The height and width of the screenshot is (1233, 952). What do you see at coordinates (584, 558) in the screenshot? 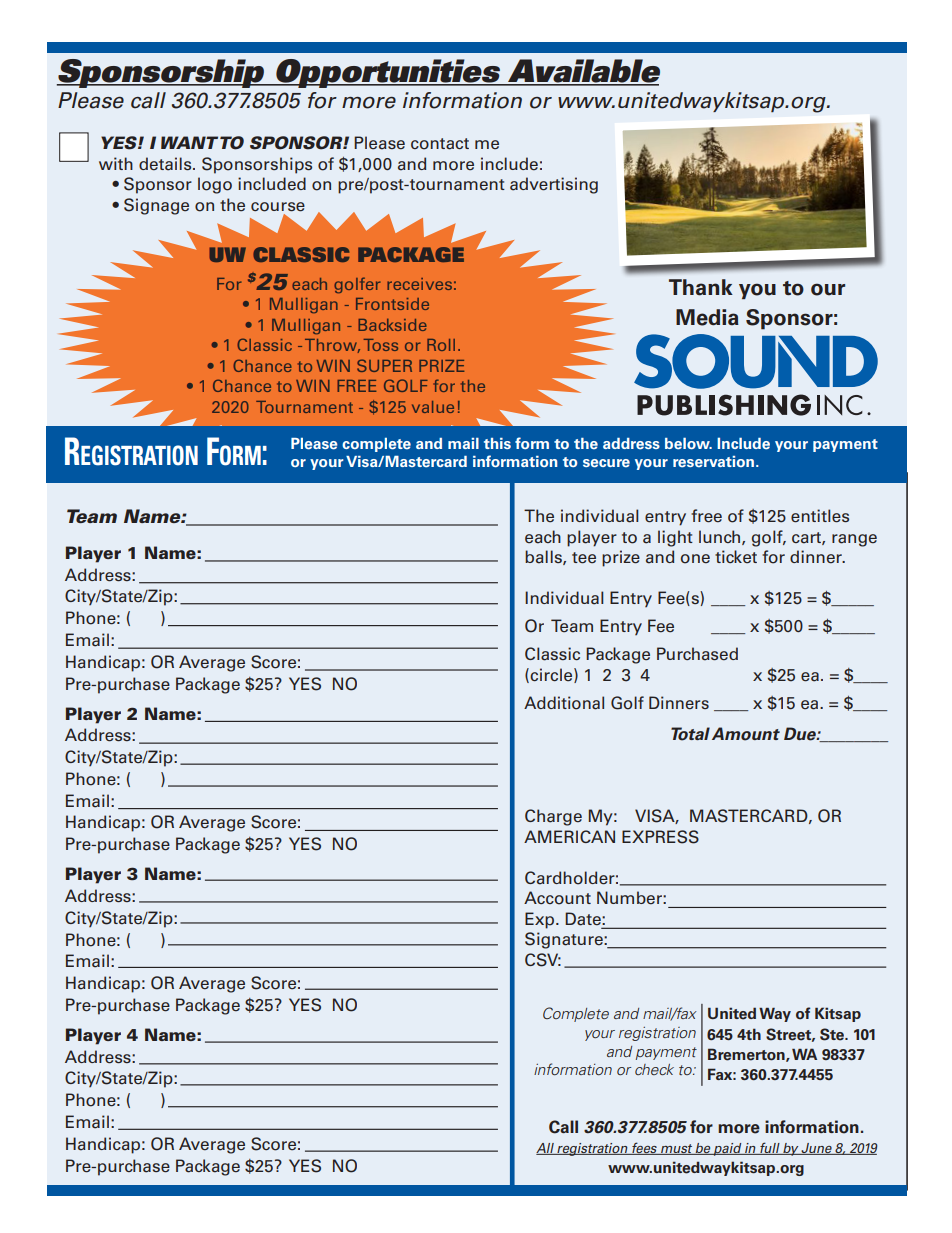
I see `tee` at bounding box center [584, 558].
